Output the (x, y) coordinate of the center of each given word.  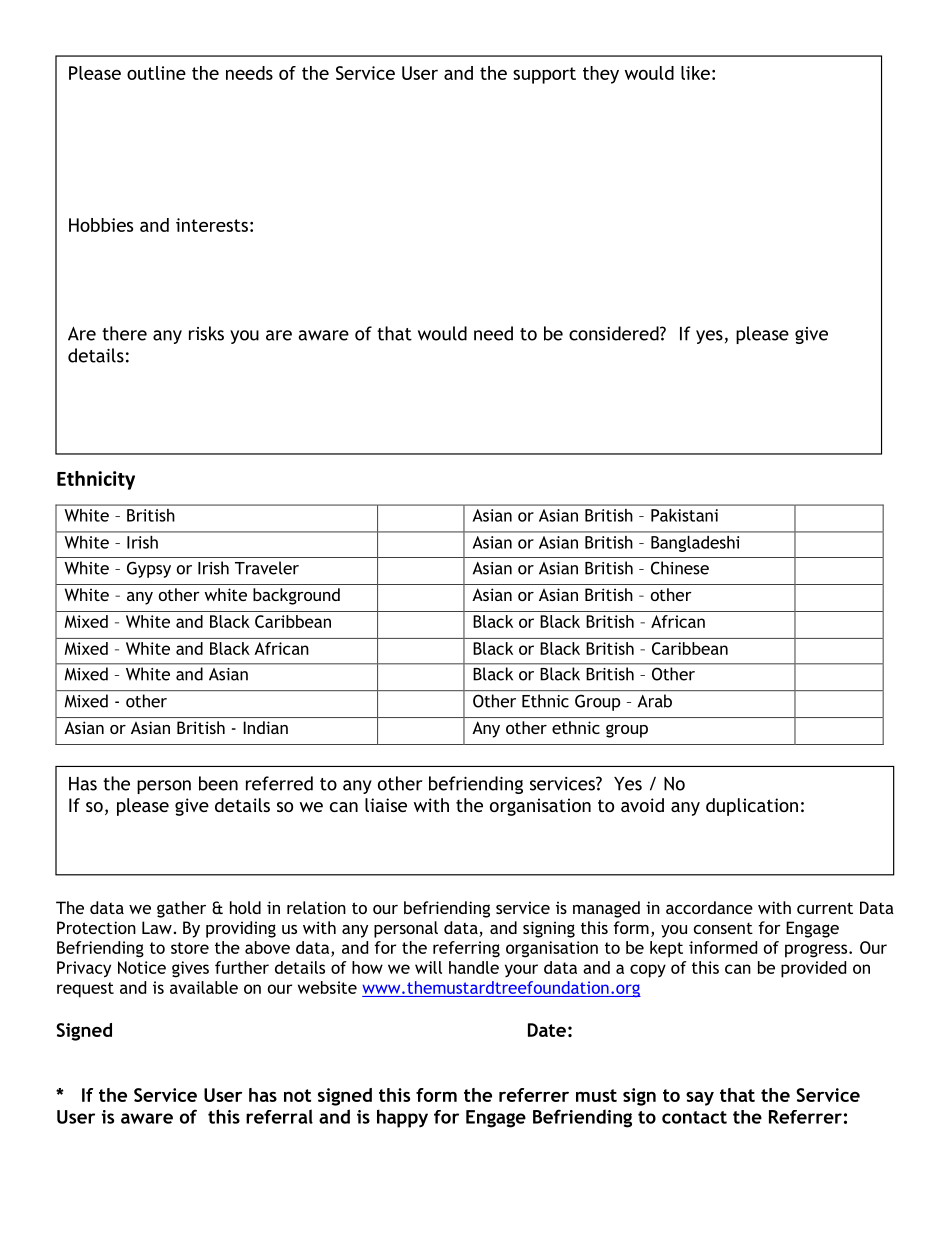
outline (156, 73)
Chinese (680, 568)
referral (279, 1116)
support (544, 75)
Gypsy (149, 569)
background (296, 596)
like (695, 73)
